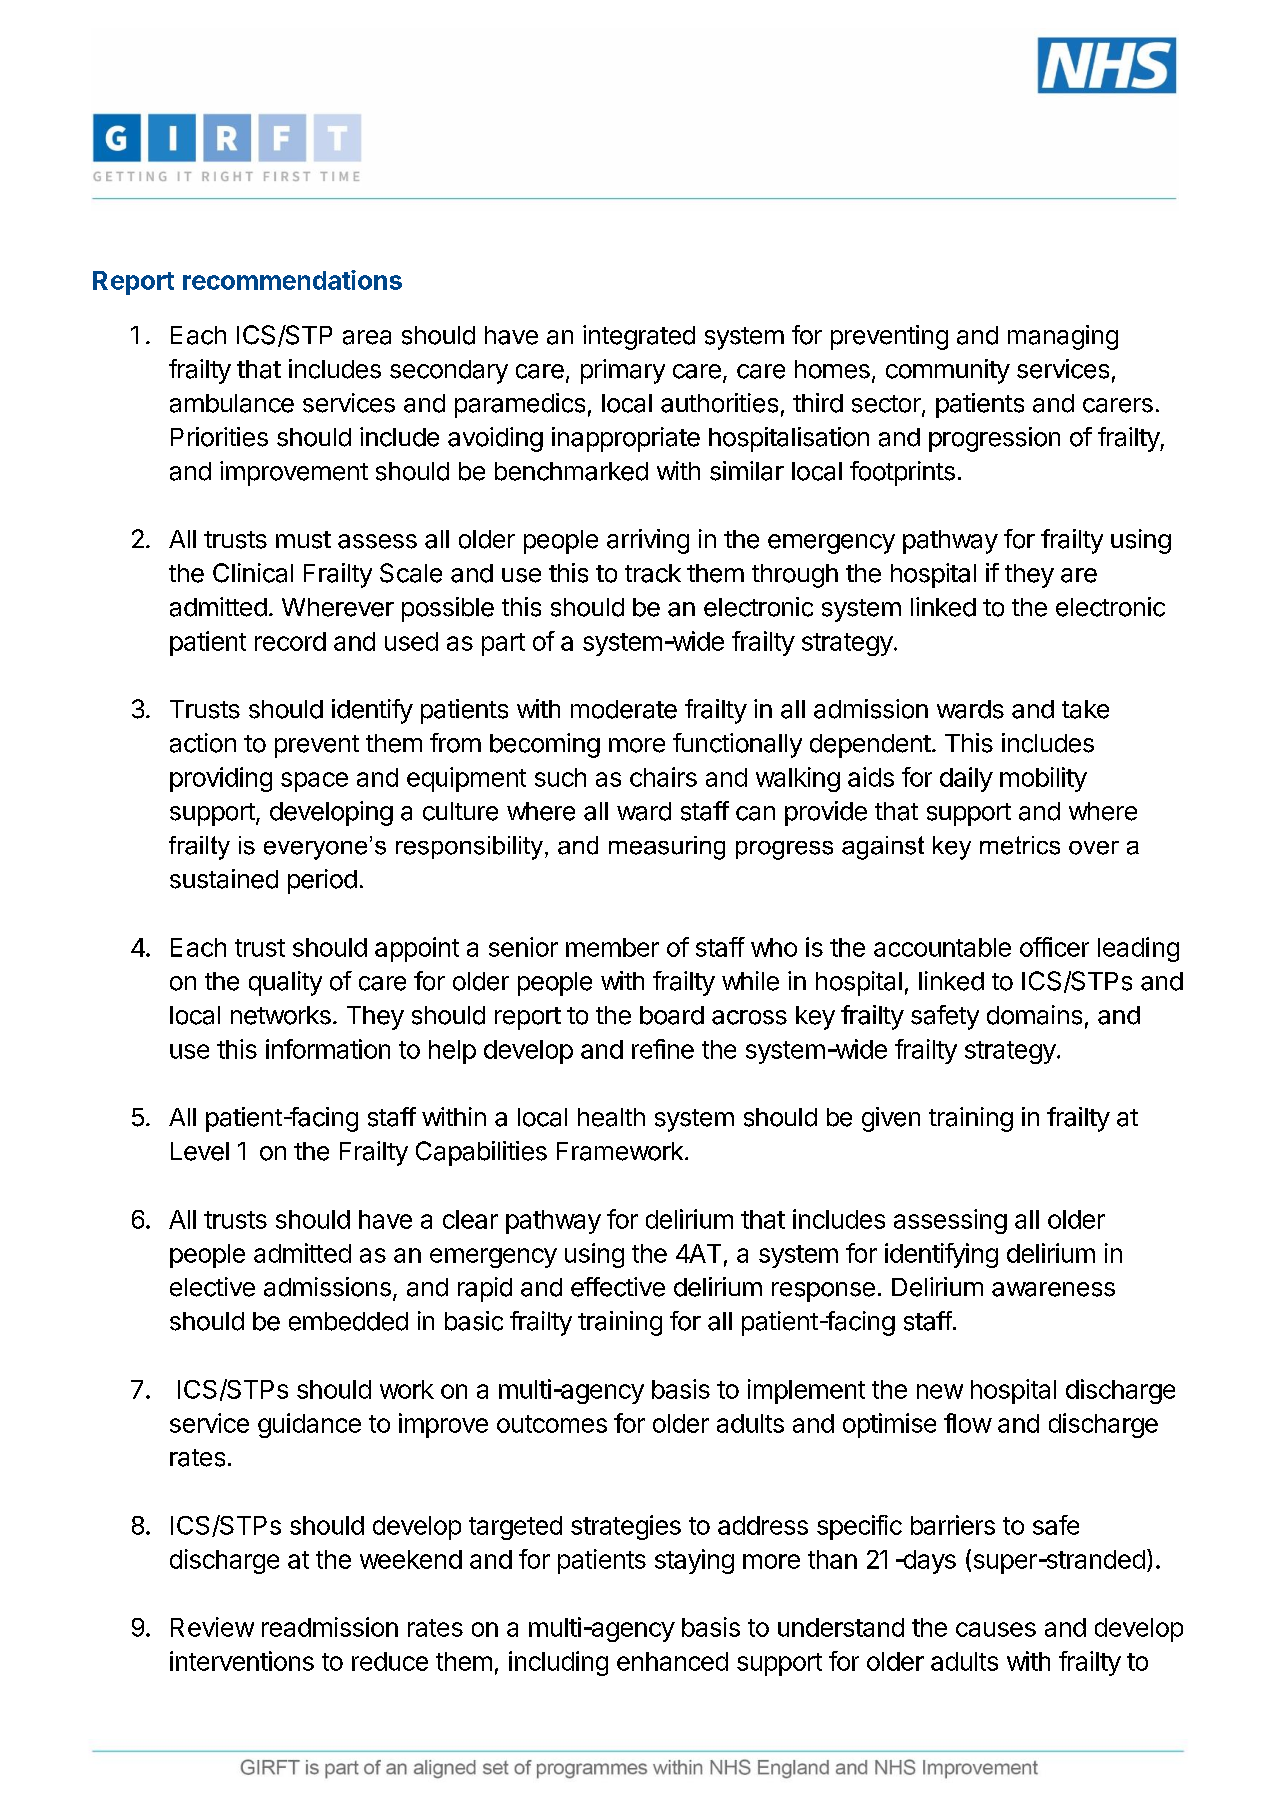  I want to click on area, so click(367, 337).
